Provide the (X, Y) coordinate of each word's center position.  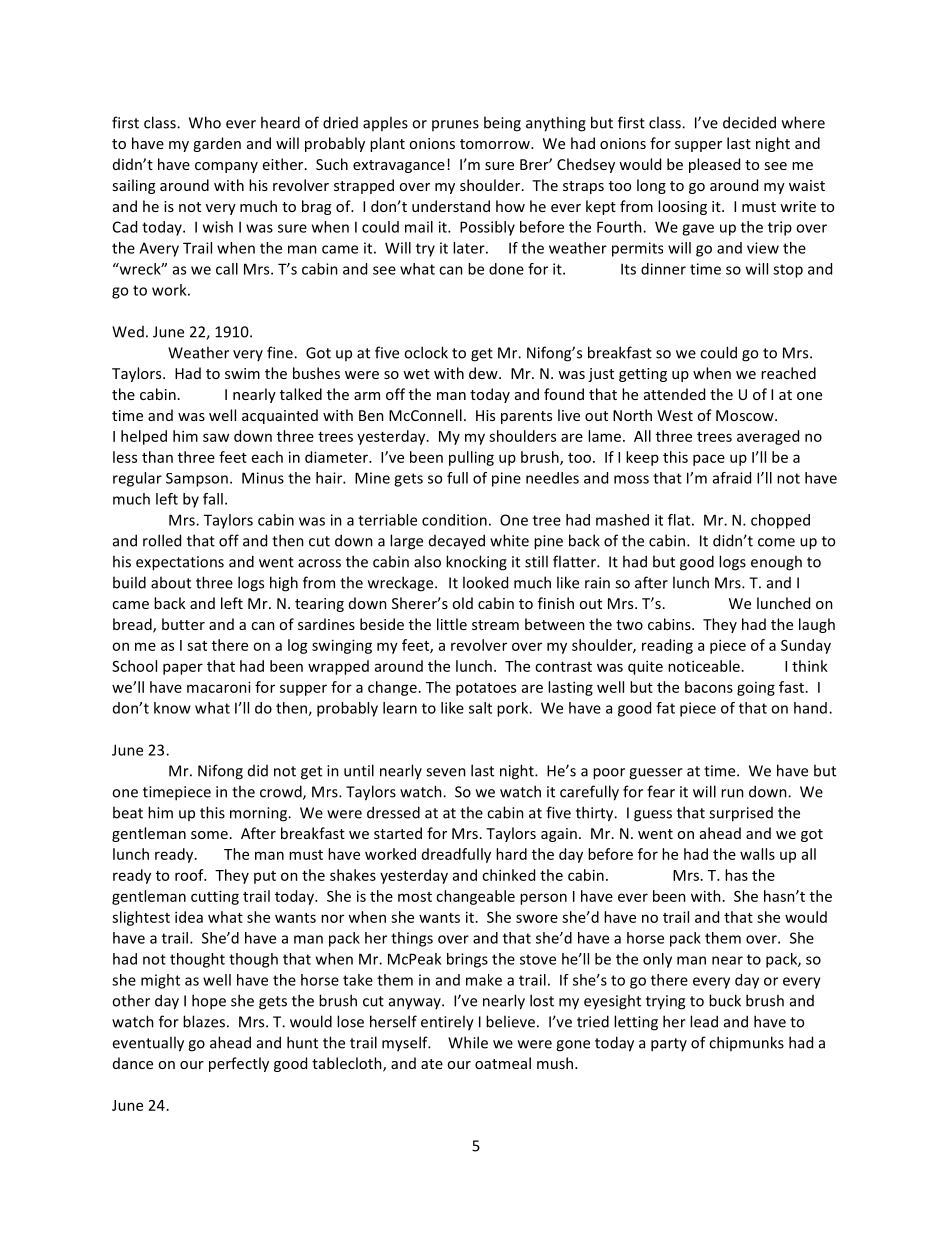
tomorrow (496, 144)
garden (217, 144)
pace (709, 460)
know (172, 708)
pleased (714, 165)
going (756, 689)
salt (480, 708)
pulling (471, 458)
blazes (204, 1021)
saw (216, 437)
